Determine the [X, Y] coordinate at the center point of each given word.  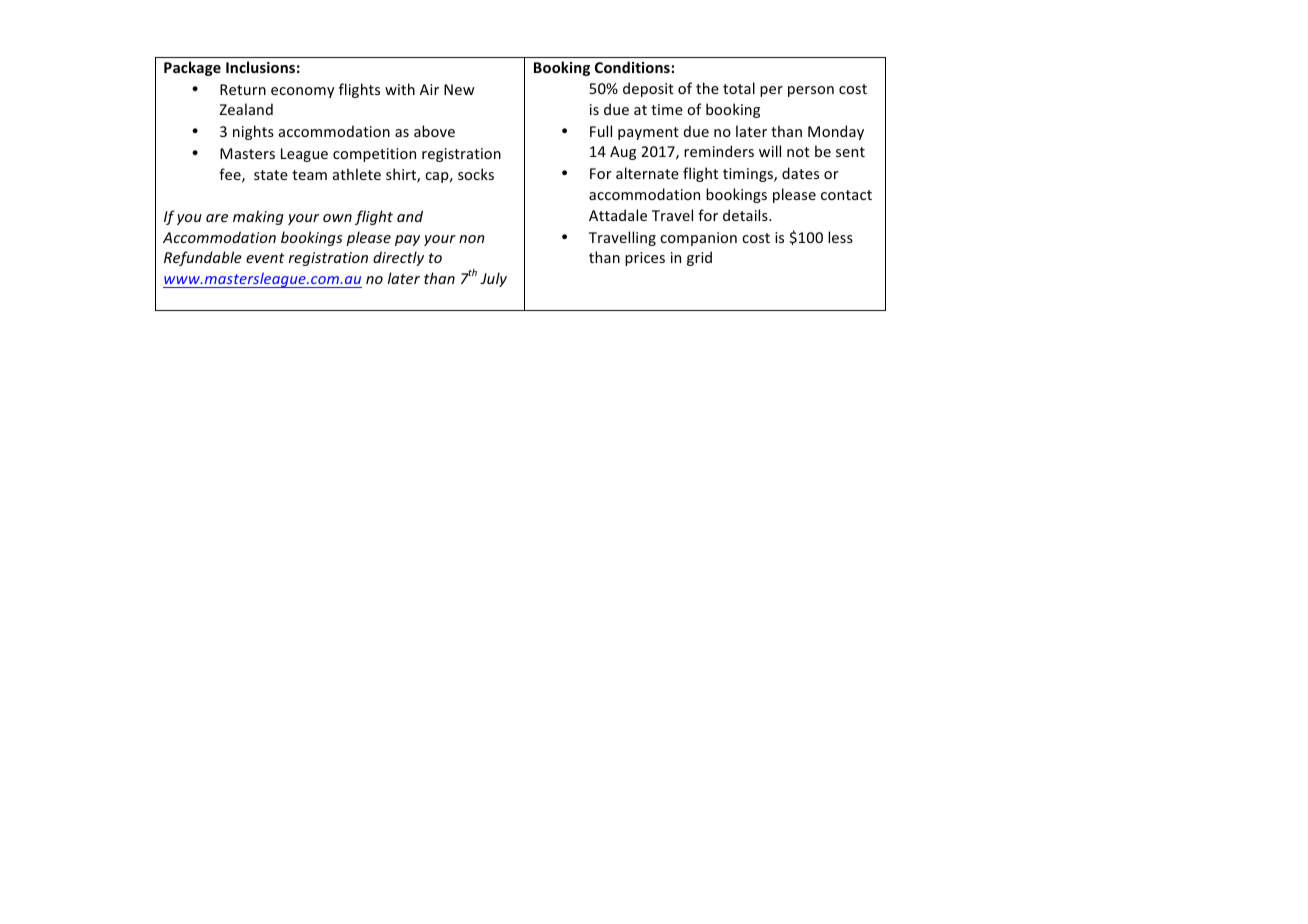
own [337, 218]
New [459, 89]
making [258, 217]
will [770, 151]
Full [601, 131]
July [493, 279]
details [746, 215]
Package [192, 68]
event [265, 258]
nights [253, 132]
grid [699, 258]
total [739, 88]
